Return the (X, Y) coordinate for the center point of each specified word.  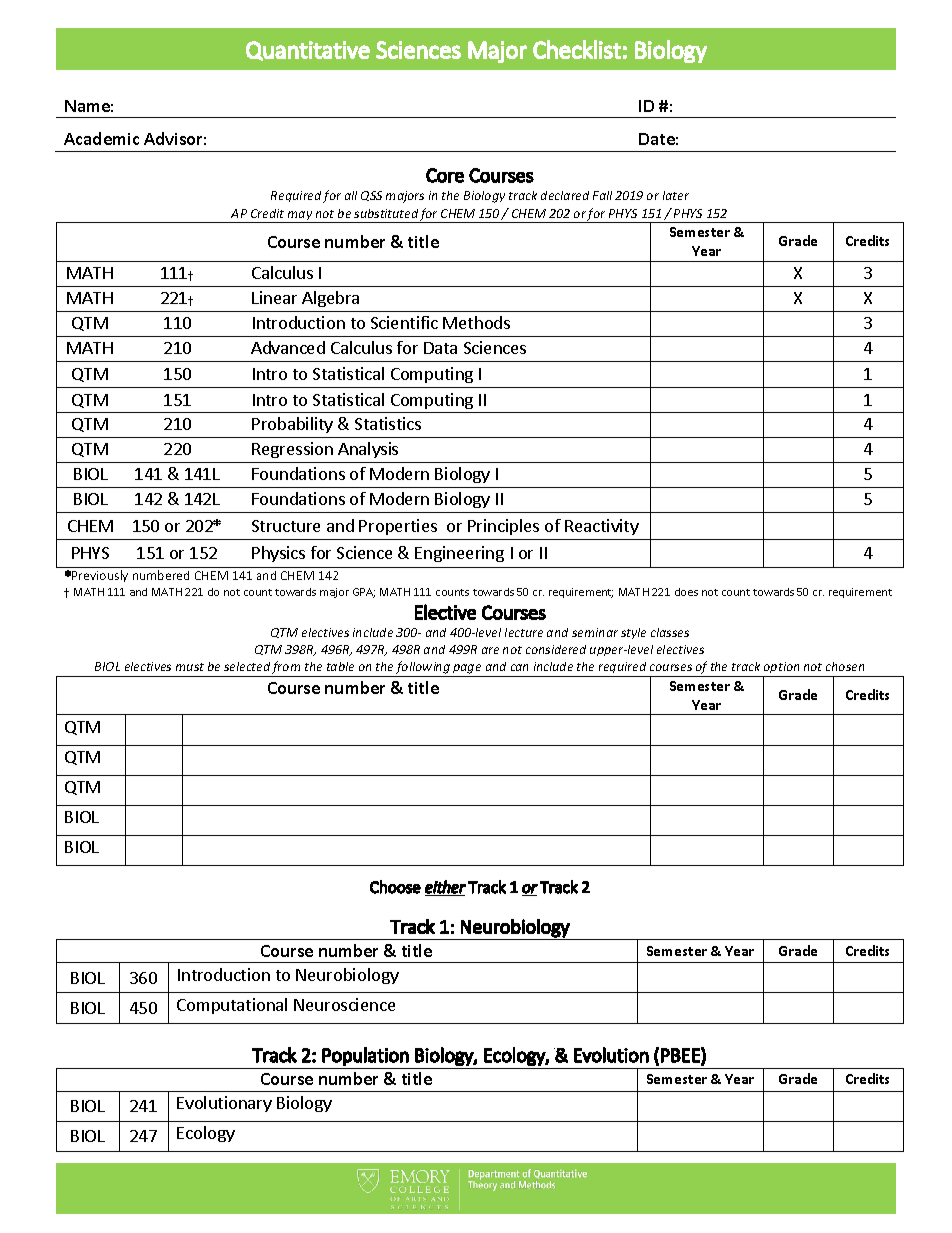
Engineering (459, 554)
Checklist (577, 49)
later (676, 195)
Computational (232, 1006)
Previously (100, 576)
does (686, 592)
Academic (101, 138)
